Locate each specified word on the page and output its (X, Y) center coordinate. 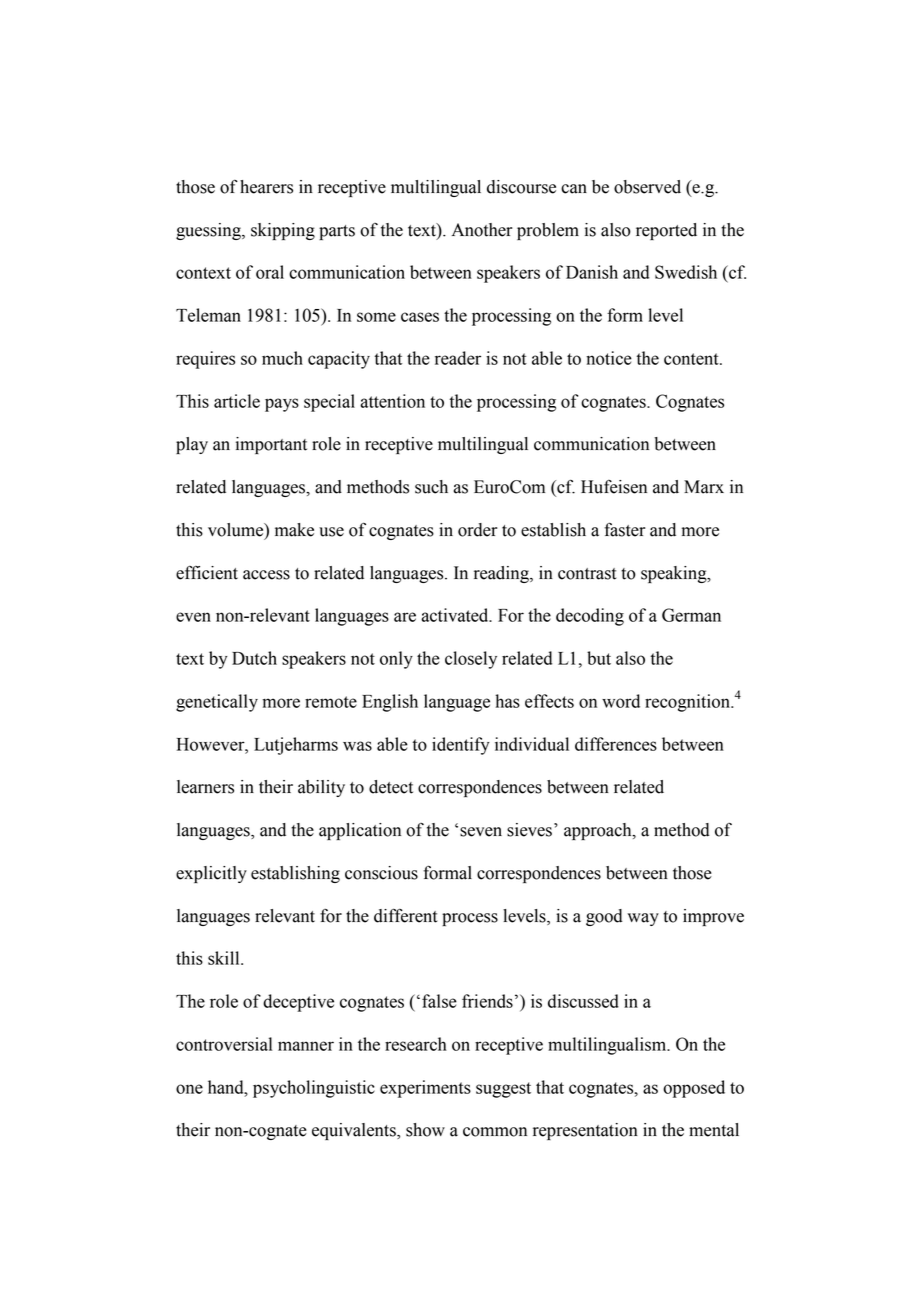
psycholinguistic (314, 1089)
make (294, 530)
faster (624, 529)
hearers (266, 187)
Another (482, 230)
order (477, 530)
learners (205, 787)
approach (599, 831)
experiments (425, 1089)
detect (391, 787)
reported (666, 231)
